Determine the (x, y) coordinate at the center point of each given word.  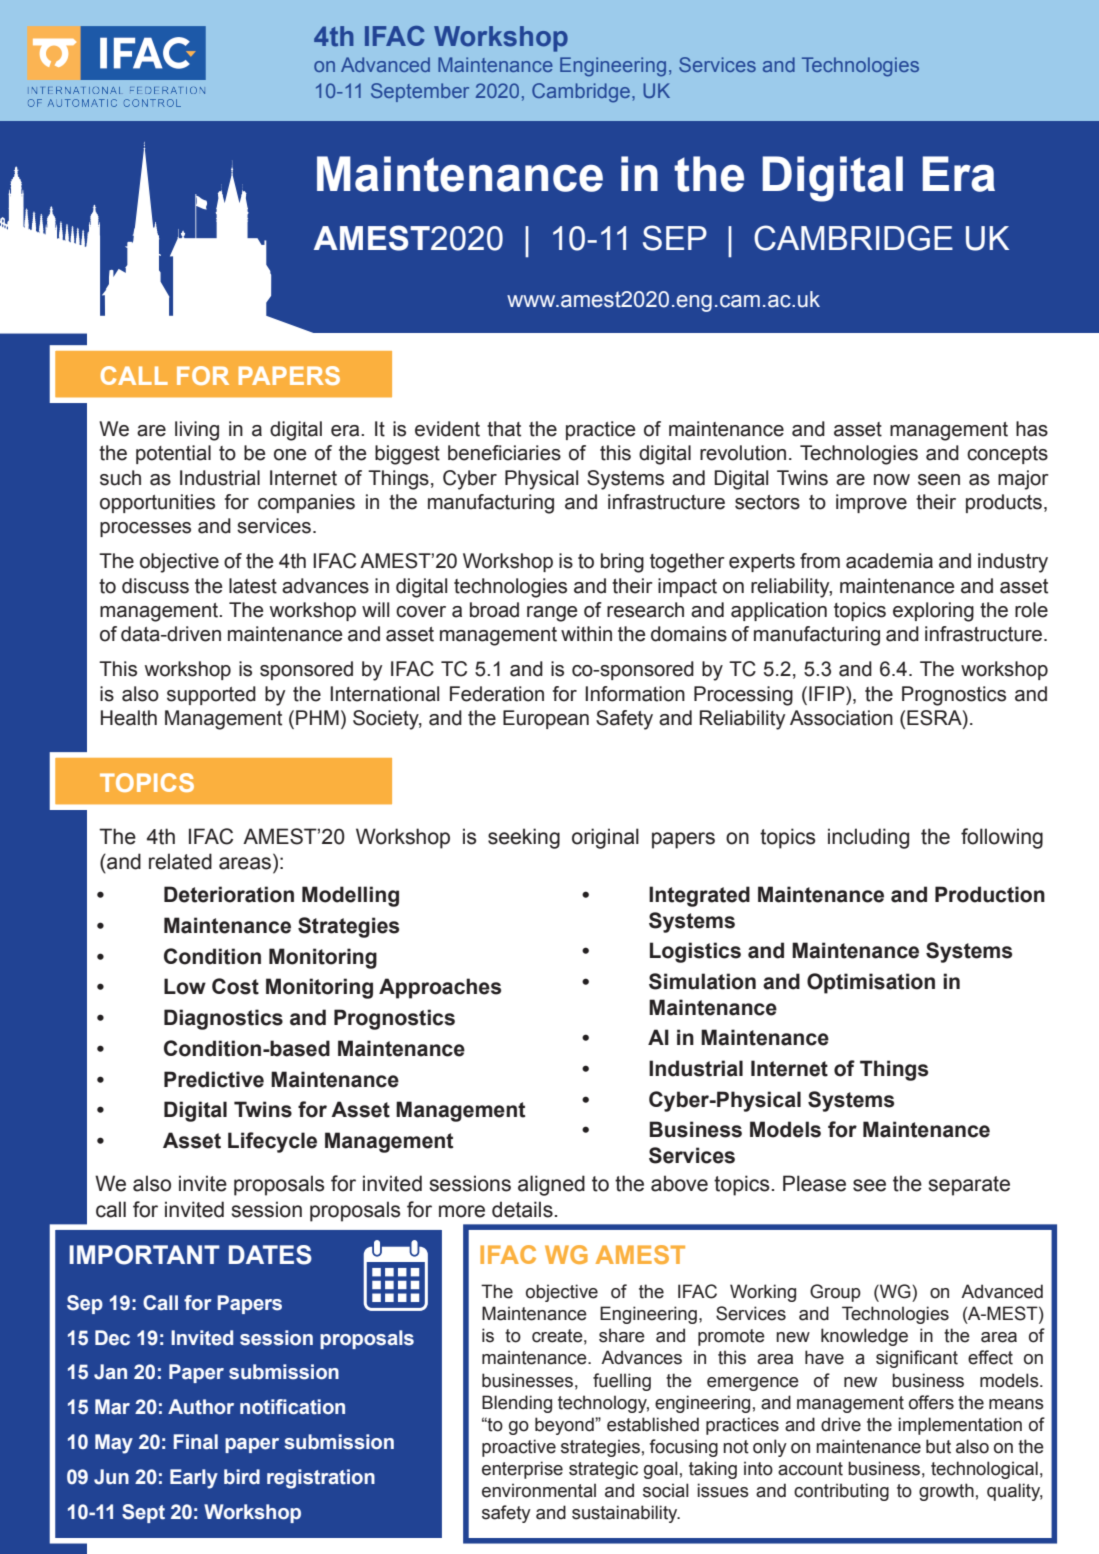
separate (969, 1186)
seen (939, 480)
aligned (551, 1185)
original (605, 838)
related (180, 861)
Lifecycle (272, 1142)
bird (242, 1477)
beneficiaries (504, 453)
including (868, 838)
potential (173, 454)
